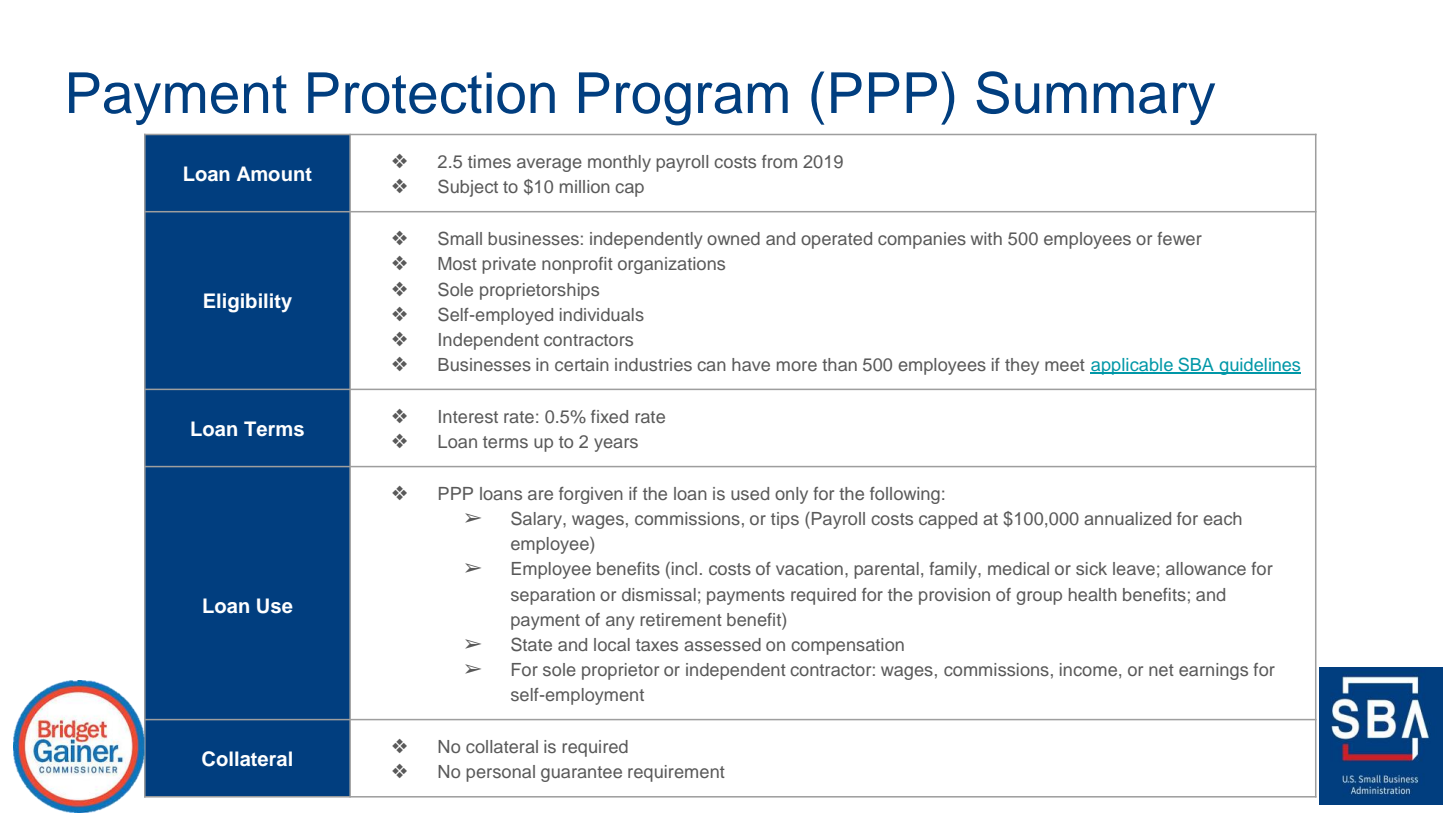  I want to click on separation, so click(553, 596).
